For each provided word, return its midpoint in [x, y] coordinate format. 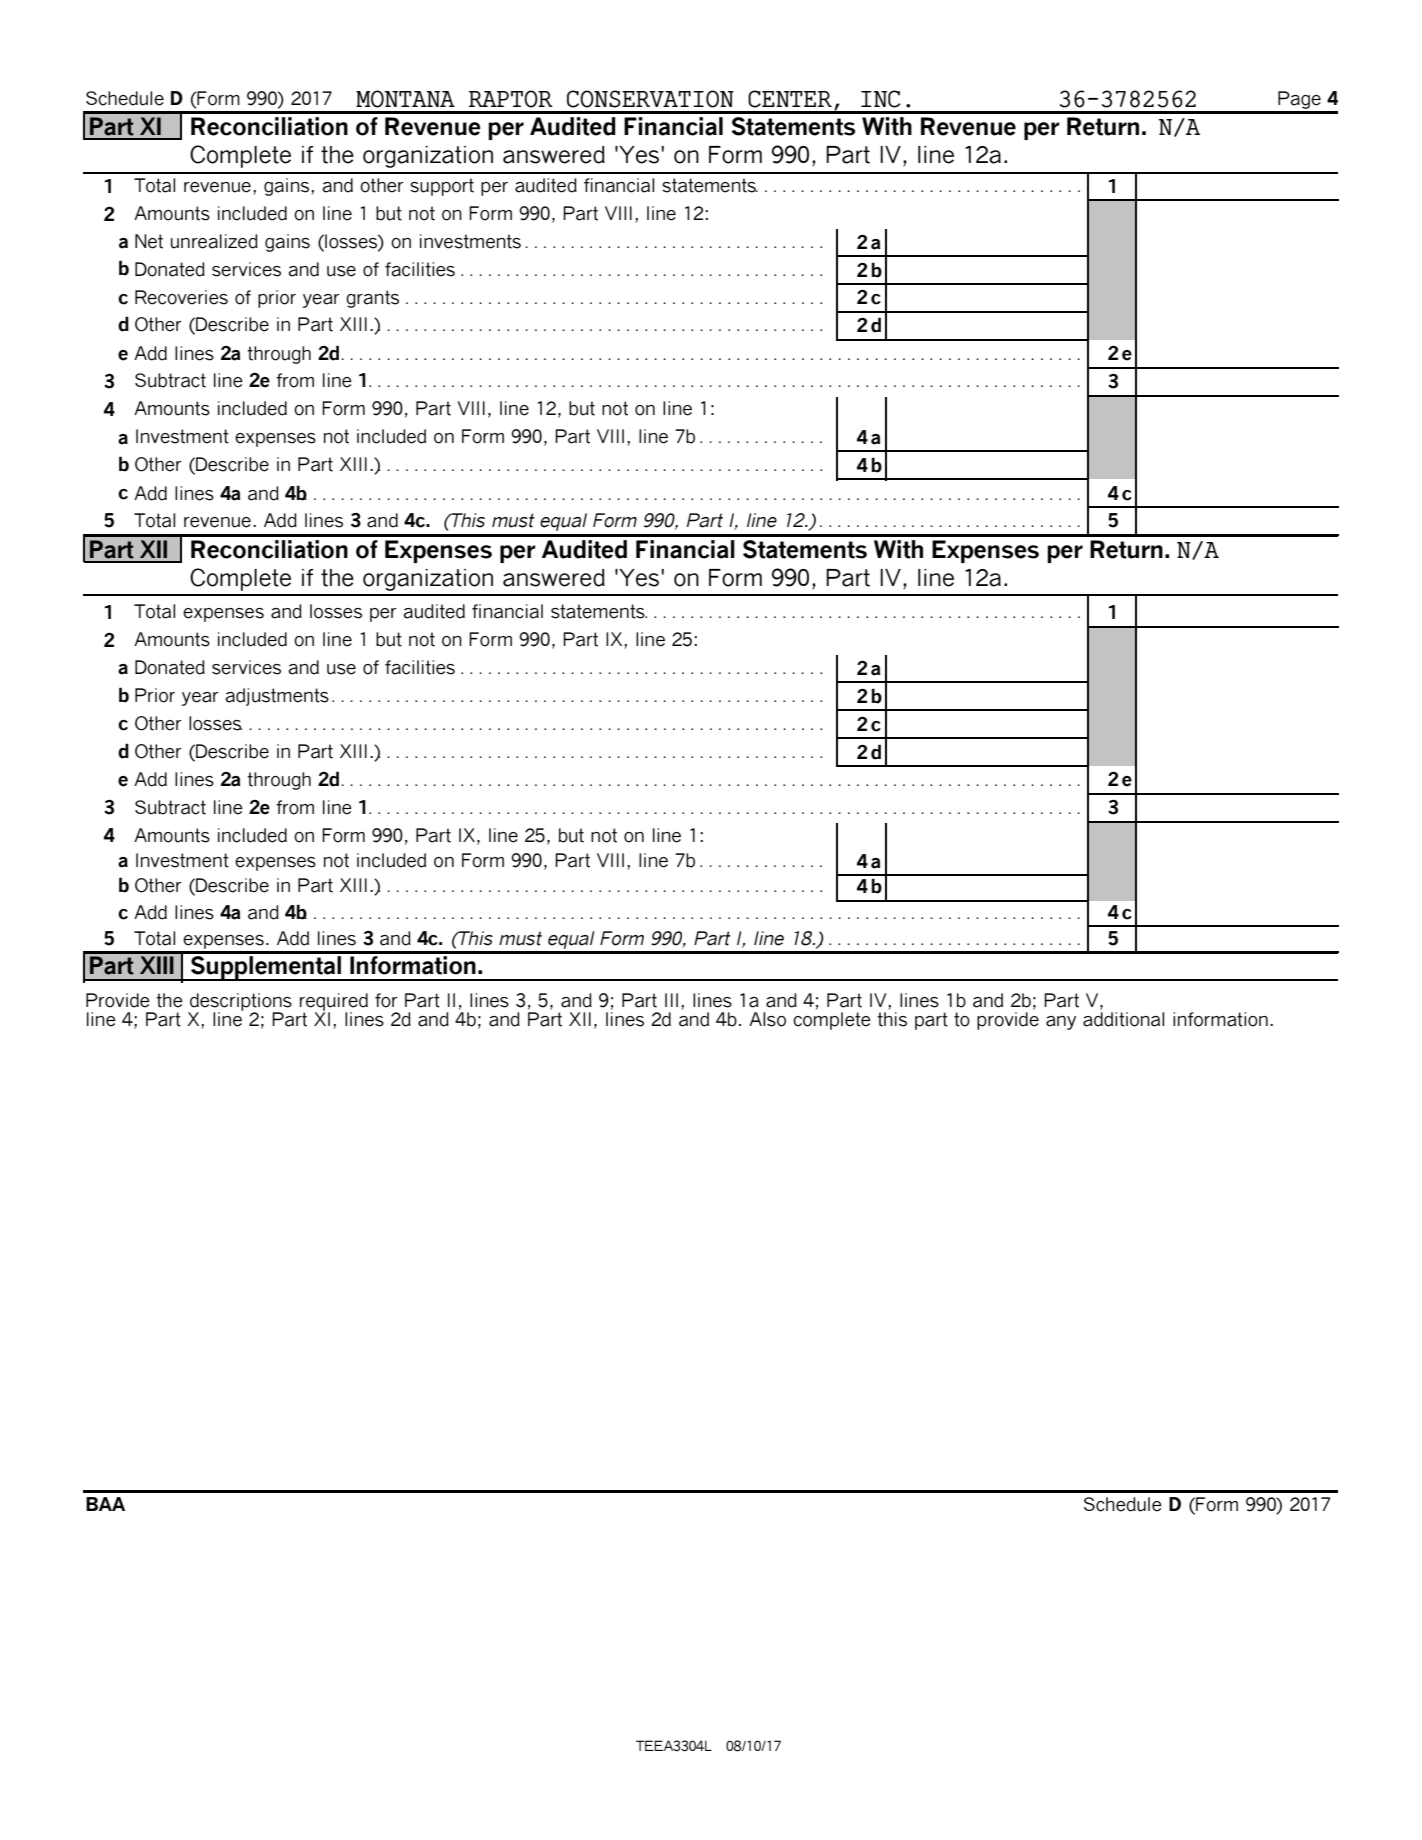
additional [1123, 1018]
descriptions [240, 1003]
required [334, 1003]
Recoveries [181, 297]
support [442, 187]
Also [767, 1019]
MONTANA [405, 99]
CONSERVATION [650, 99]
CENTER [790, 99]
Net [149, 241]
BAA [105, 1504]
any [1061, 1023]
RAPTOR [511, 99]
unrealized [214, 241]
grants [372, 299]
